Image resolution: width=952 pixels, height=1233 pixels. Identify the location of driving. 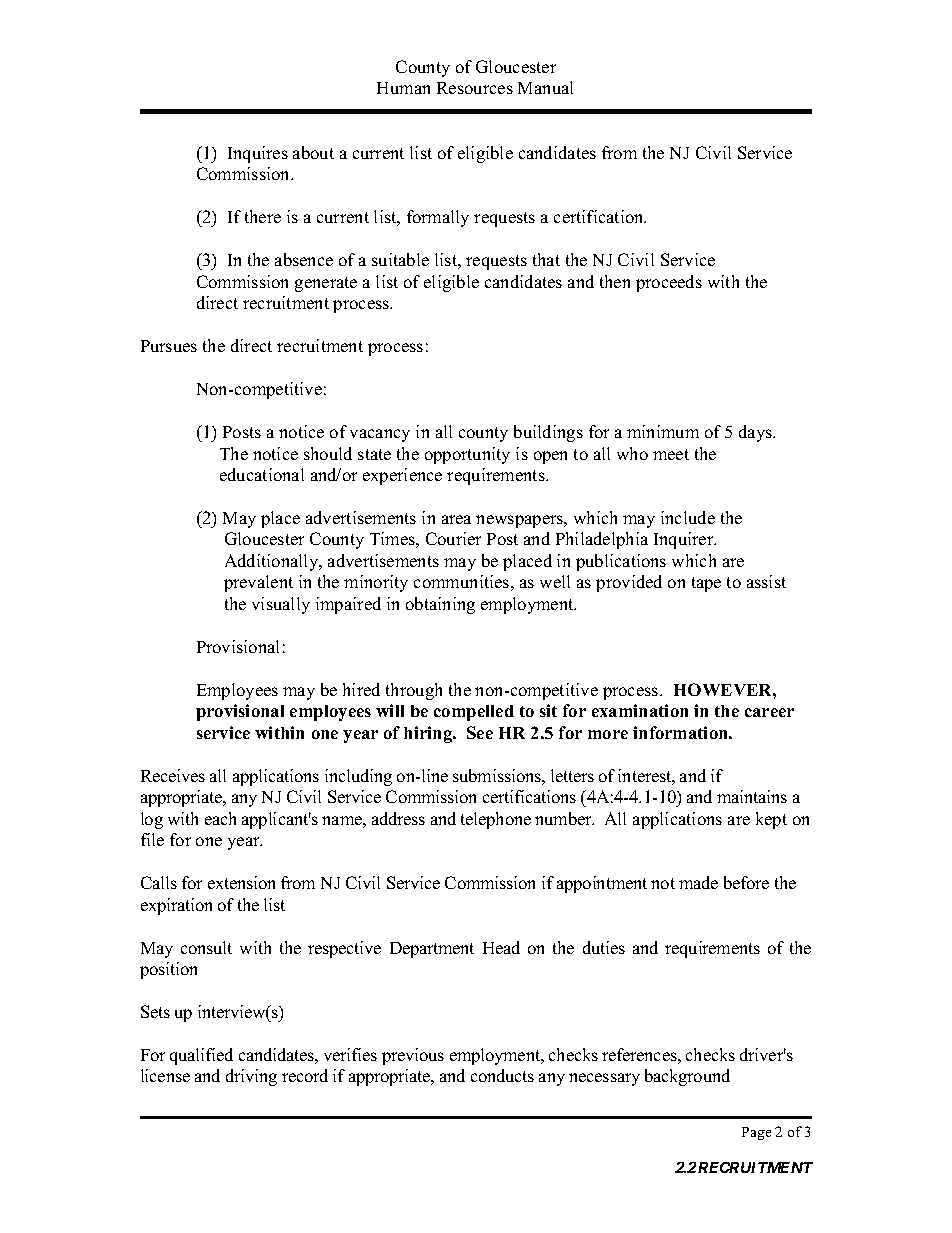
(251, 1077).
